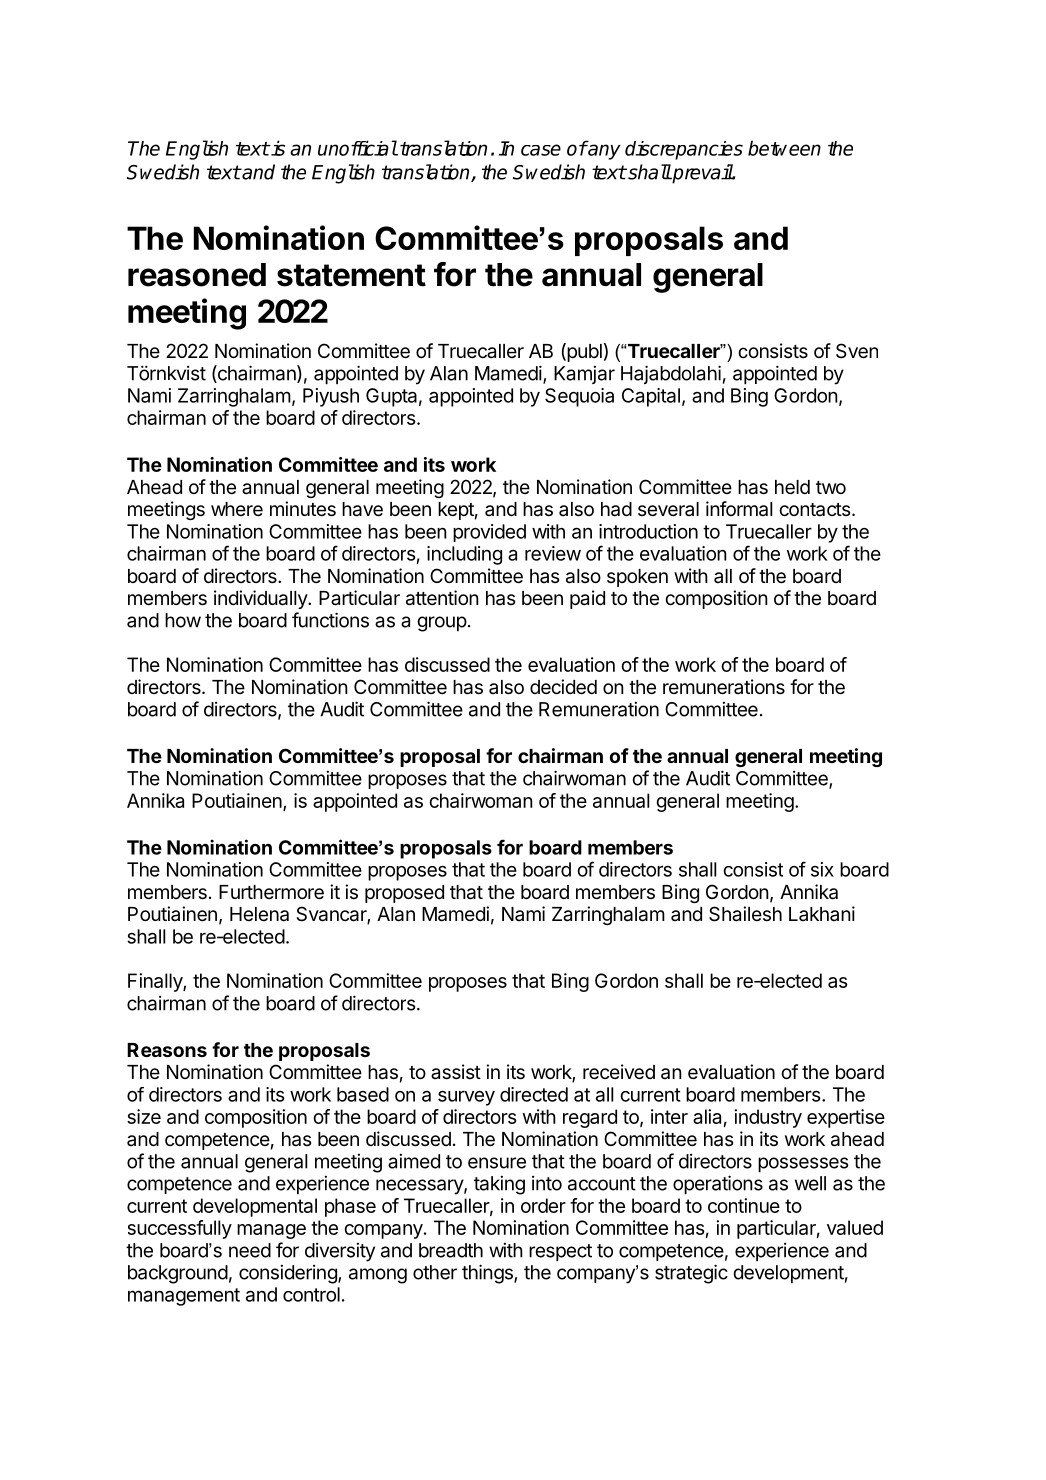 The height and width of the screenshot is (1480, 1046). I want to click on reasoned, so click(197, 275).
